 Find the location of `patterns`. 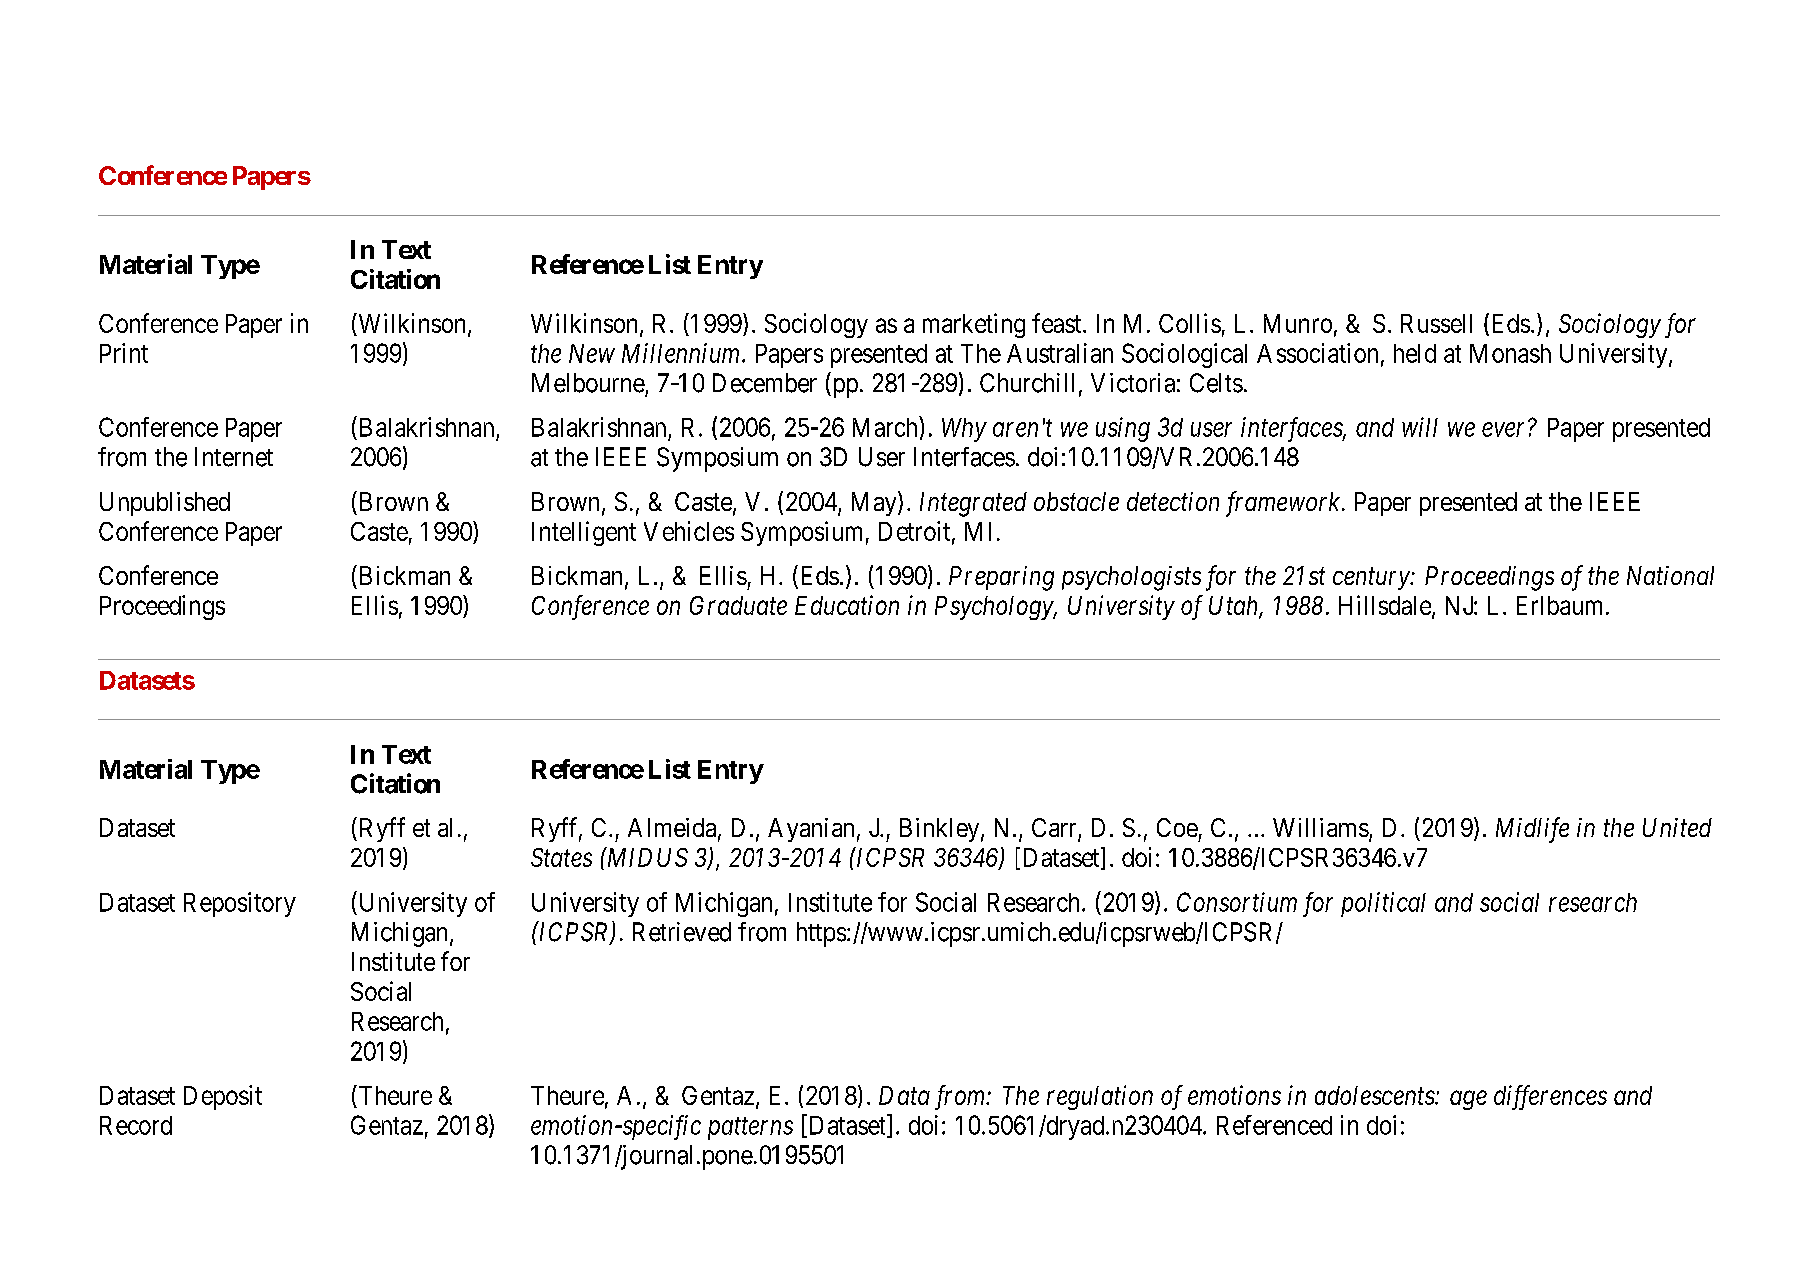

patterns is located at coordinates (750, 1129).
